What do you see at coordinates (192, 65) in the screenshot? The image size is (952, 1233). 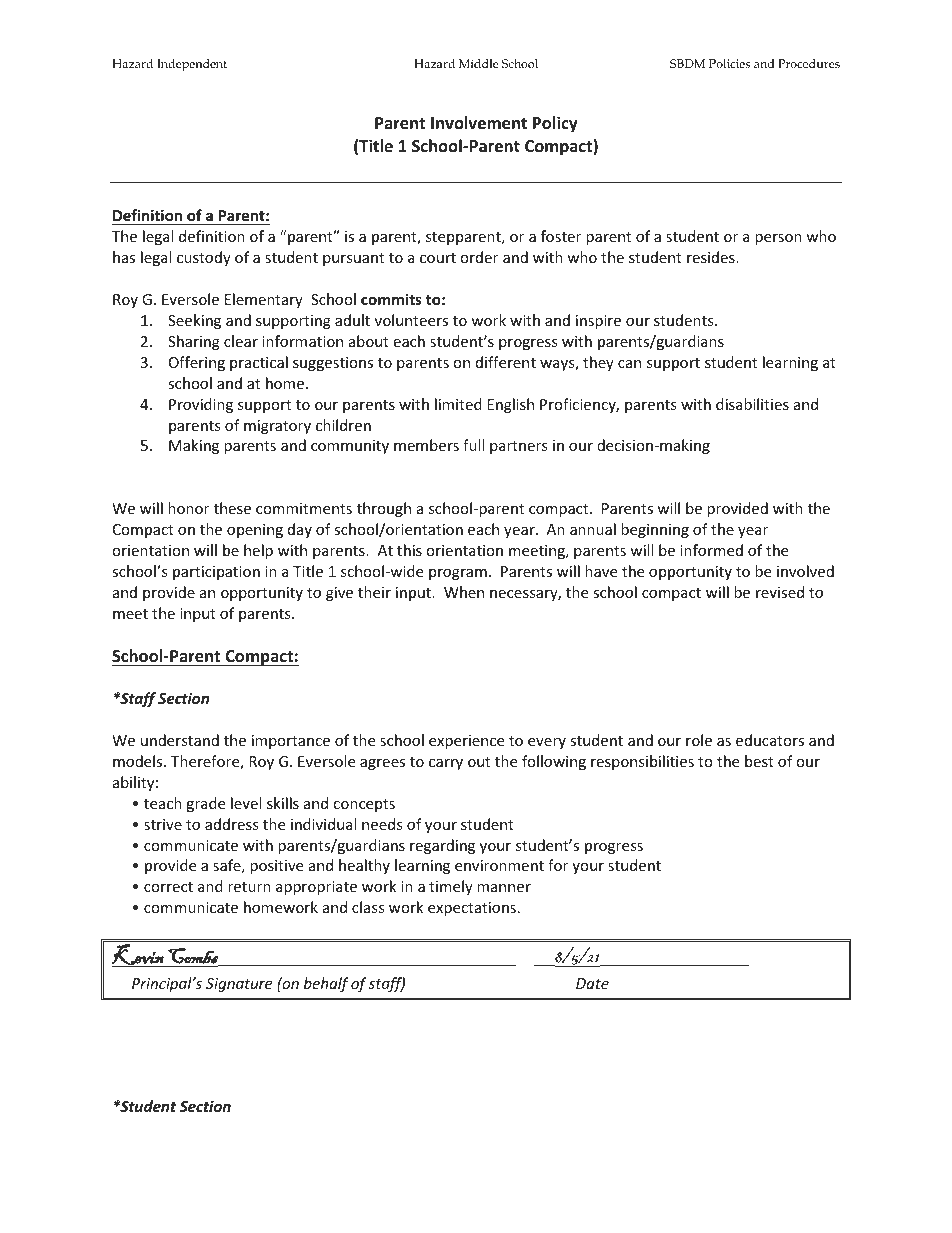 I see `Independent` at bounding box center [192, 65].
